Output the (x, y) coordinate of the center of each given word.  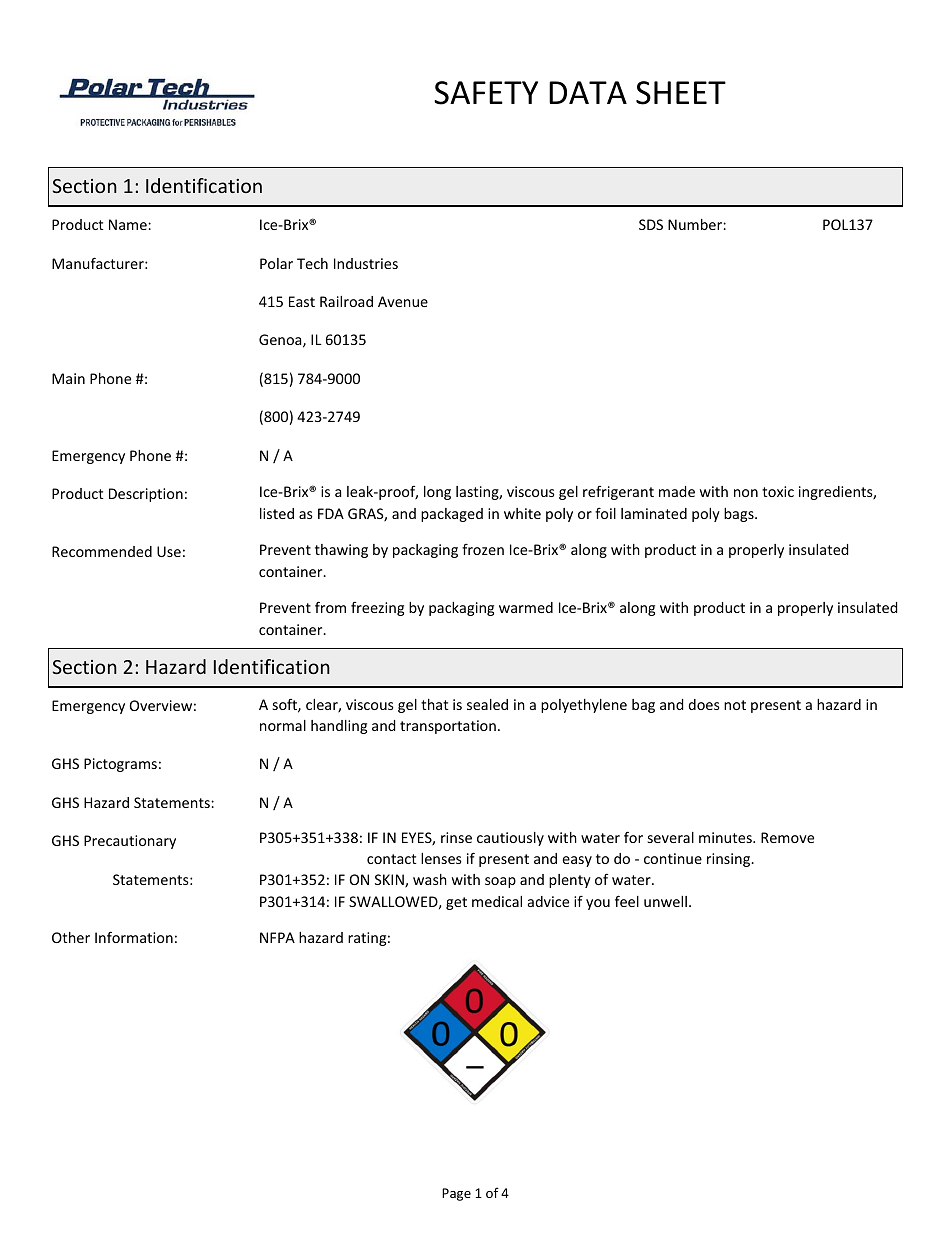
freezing (377, 609)
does (704, 704)
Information (134, 937)
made (677, 491)
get (456, 903)
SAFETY (486, 93)
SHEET (681, 93)
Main (68, 378)
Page (456, 1194)
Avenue (403, 301)
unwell (665, 901)
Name (129, 224)
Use (169, 551)
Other (71, 937)
